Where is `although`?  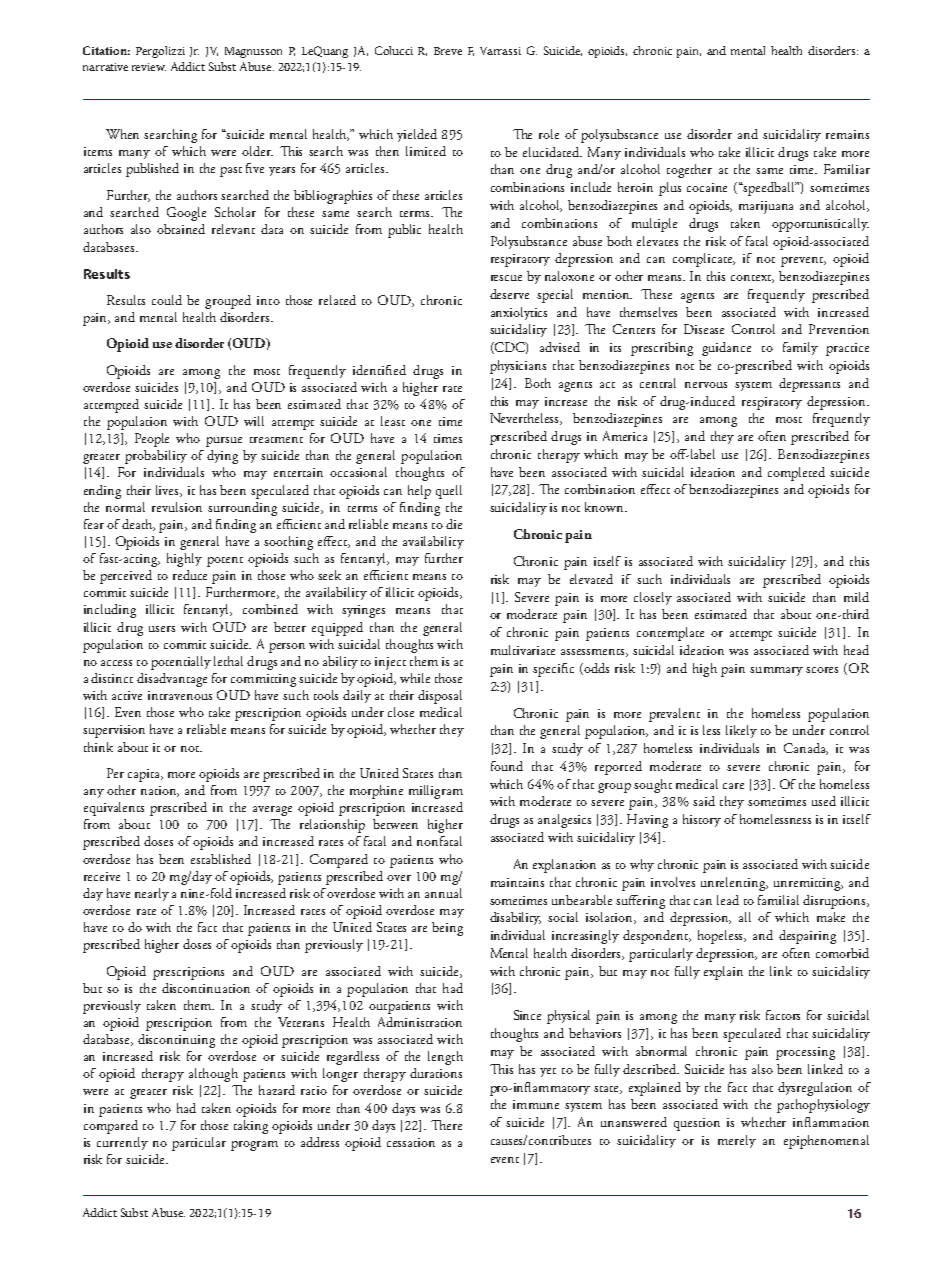
although is located at coordinates (213, 1075).
